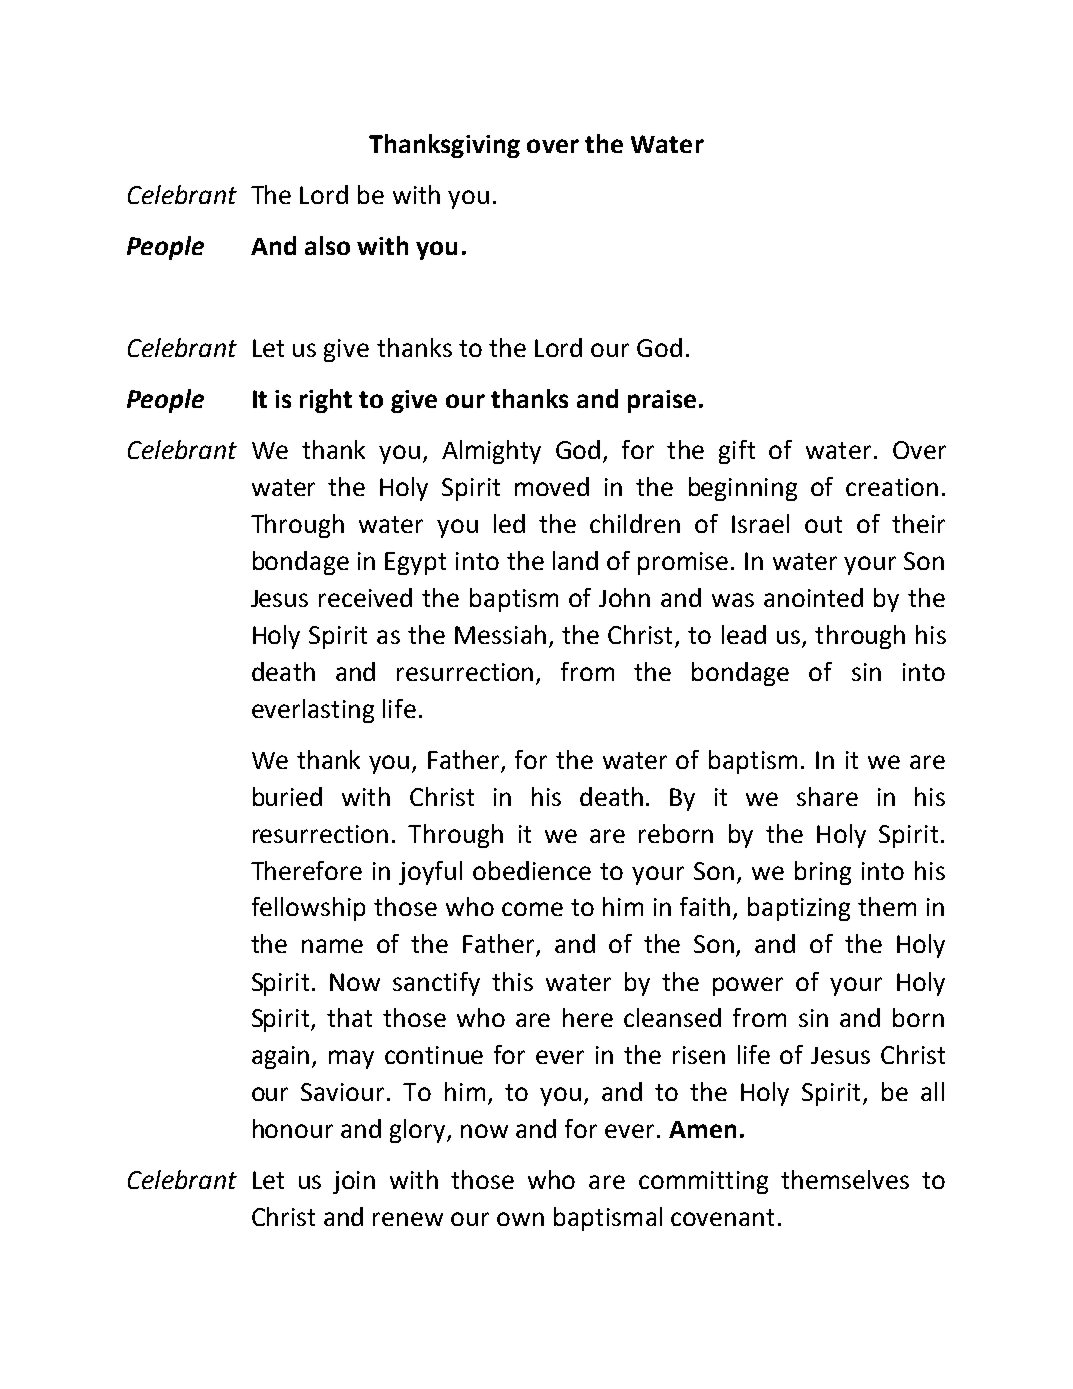  I want to click on praise, so click(662, 401).
